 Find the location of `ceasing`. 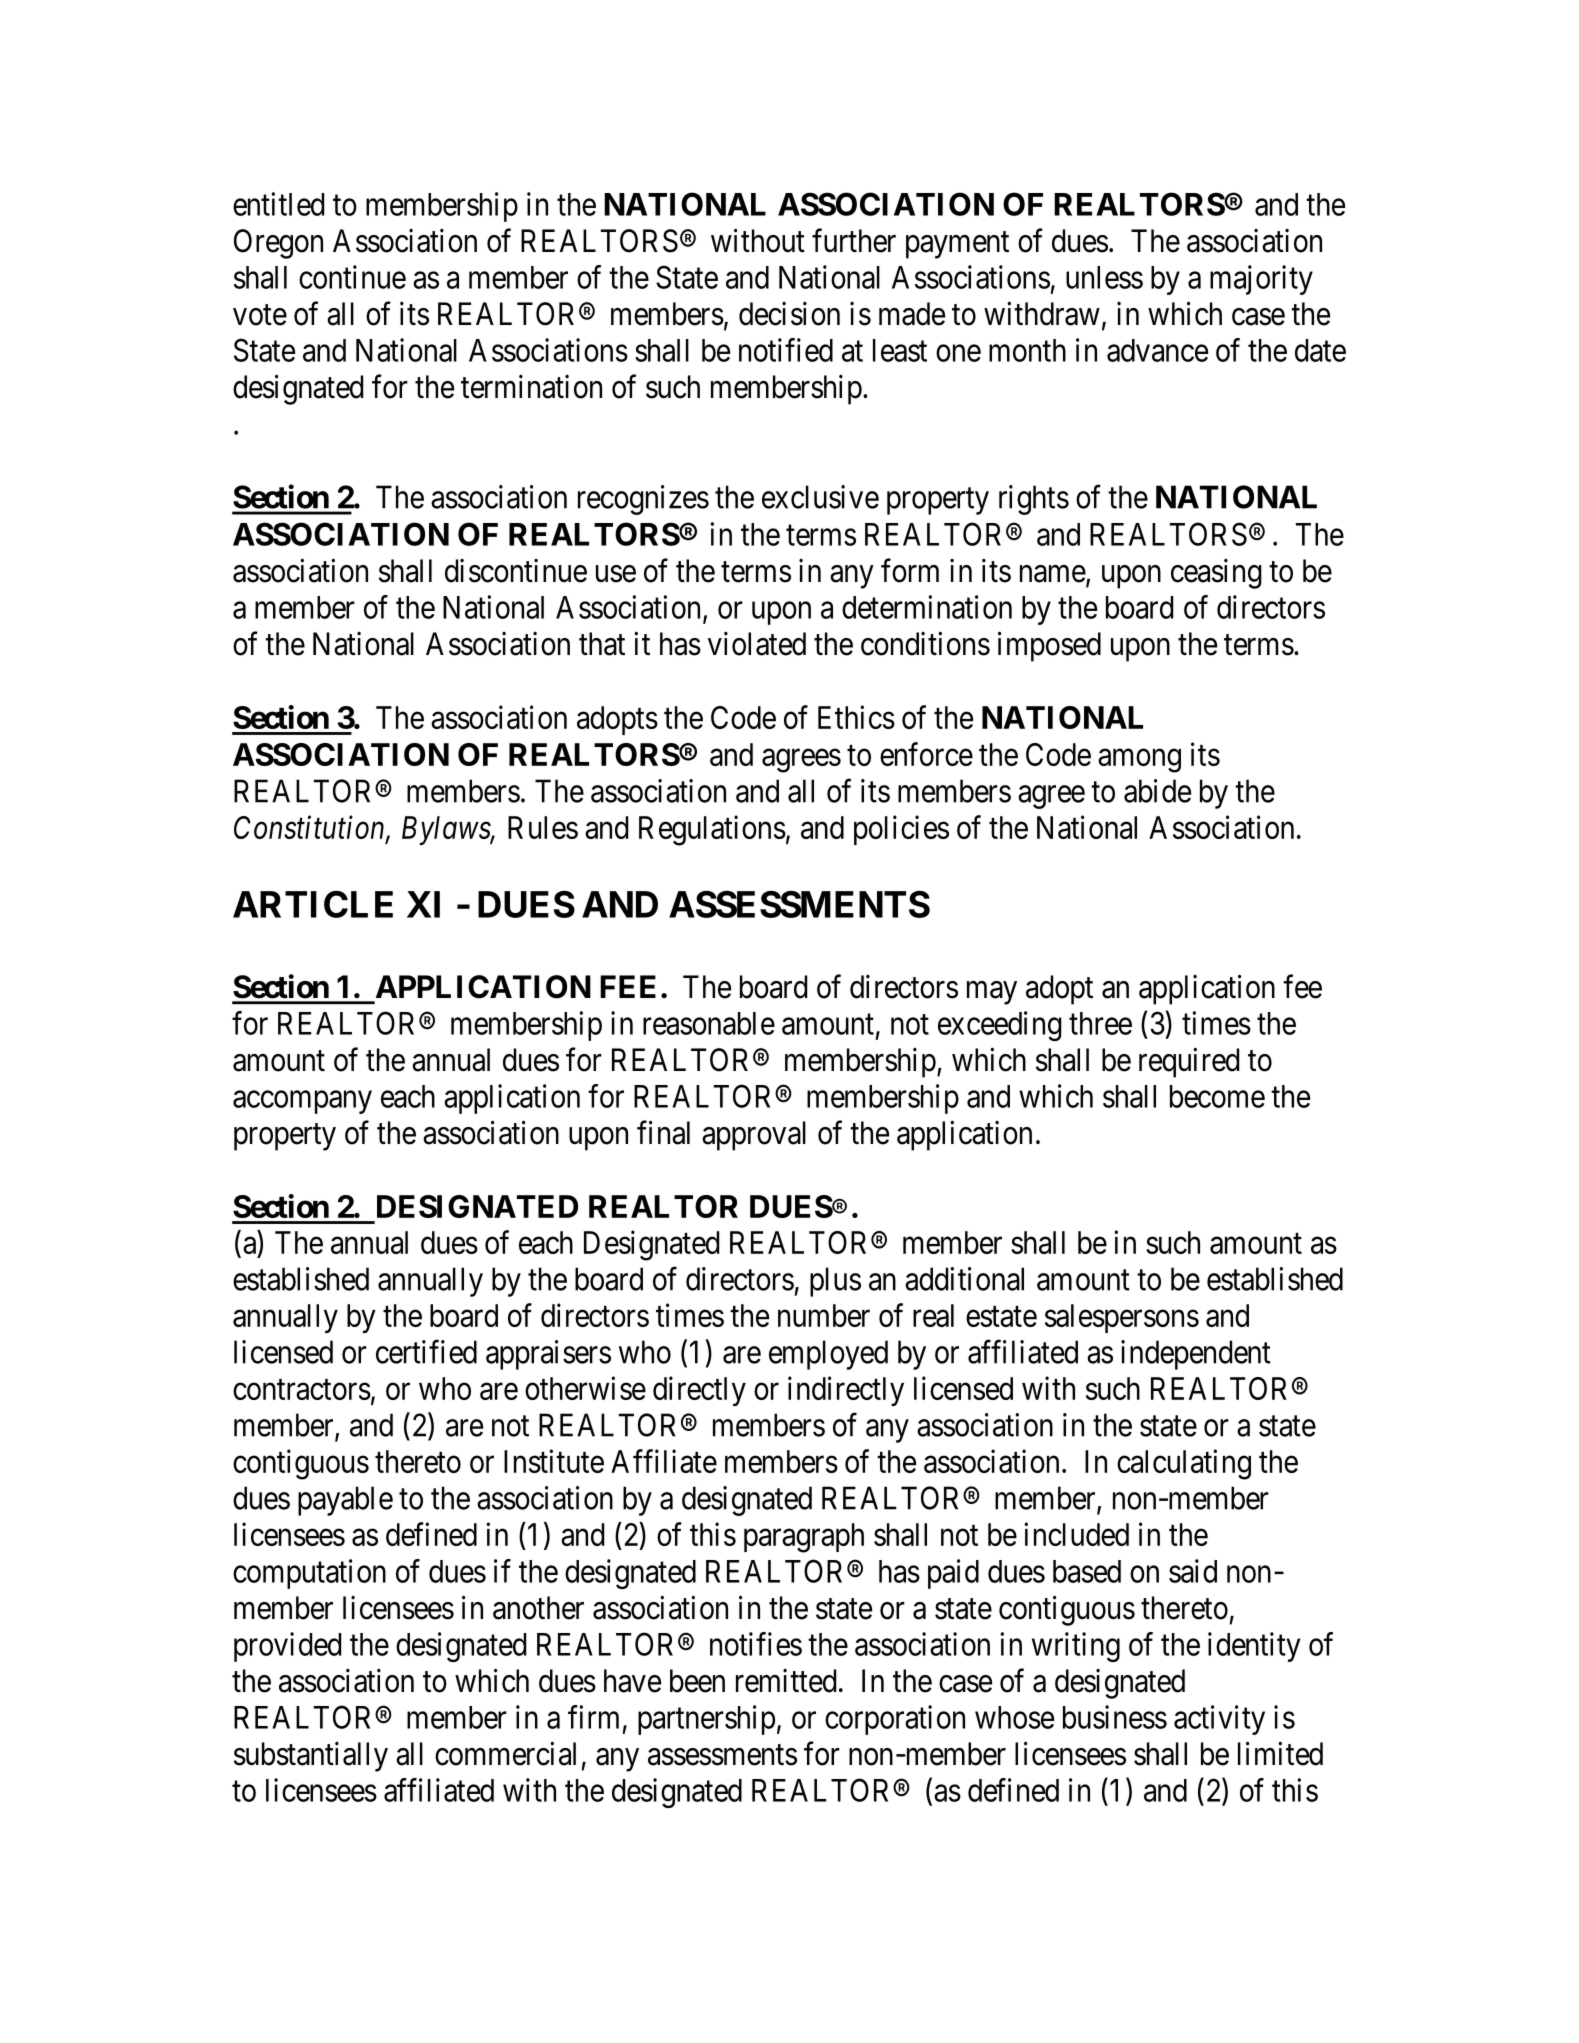

ceasing is located at coordinates (1216, 574).
